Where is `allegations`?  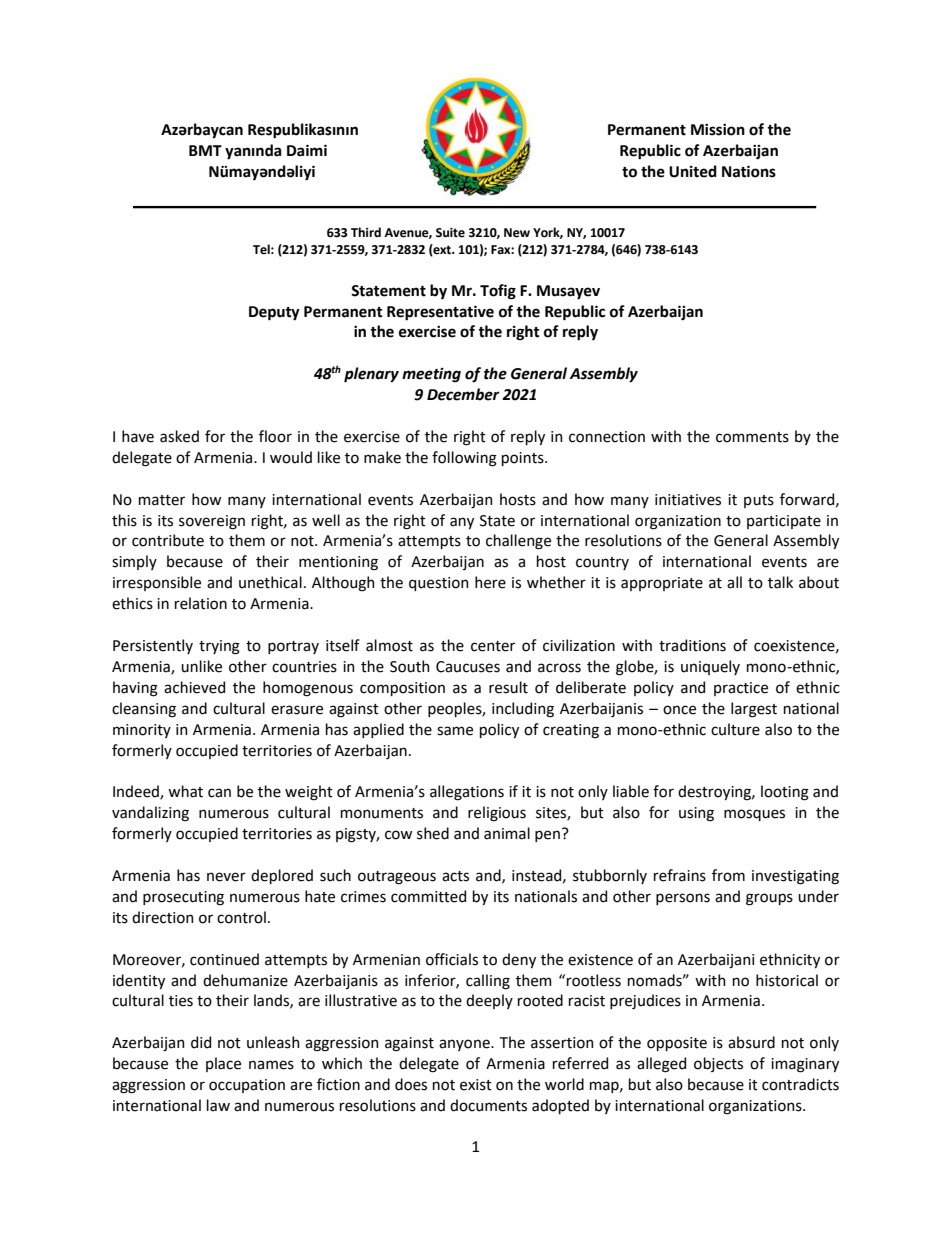 allegations is located at coordinates (467, 793).
